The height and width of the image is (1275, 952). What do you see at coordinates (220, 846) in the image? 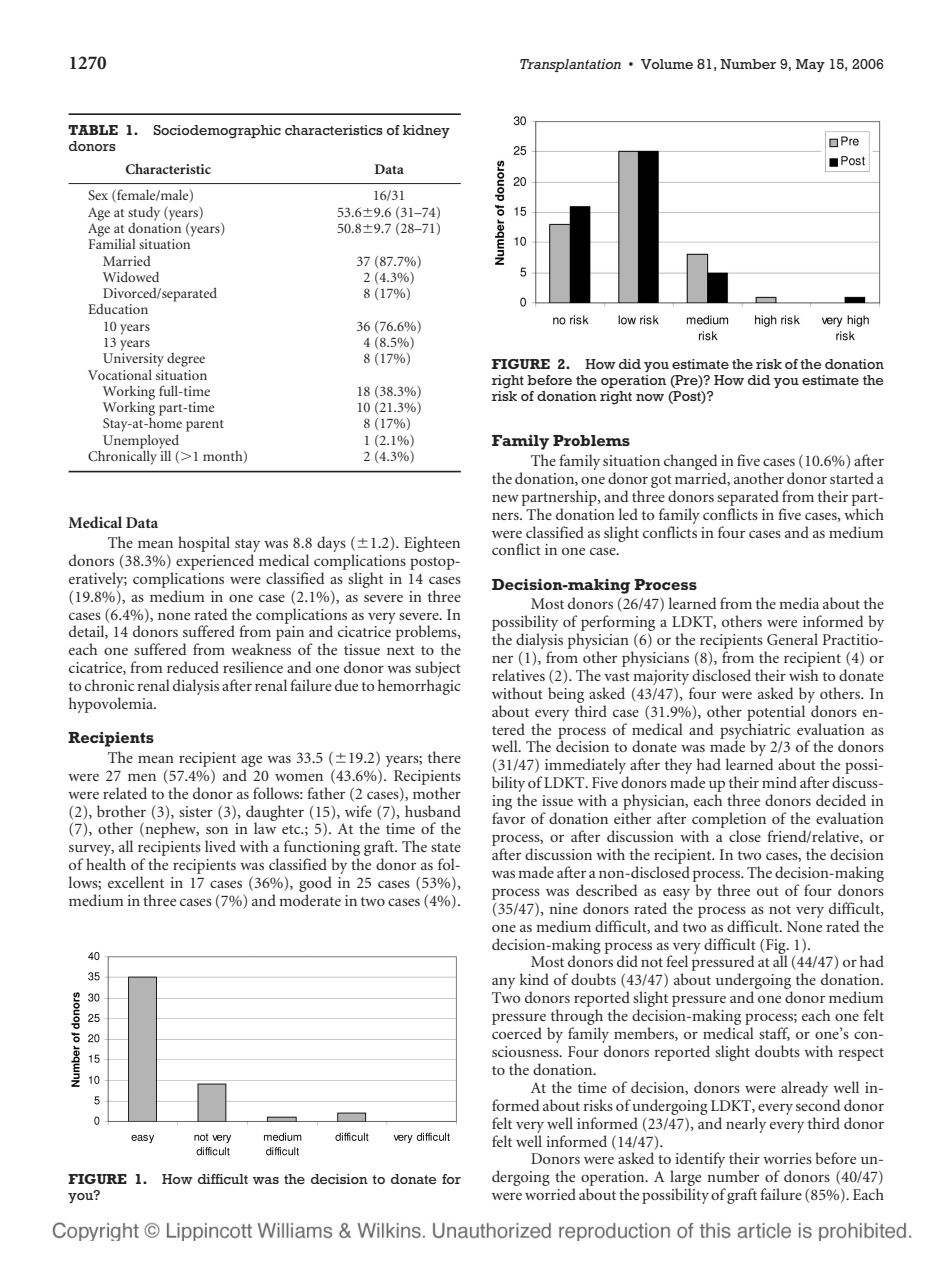
I see `lived` at bounding box center [220, 846].
